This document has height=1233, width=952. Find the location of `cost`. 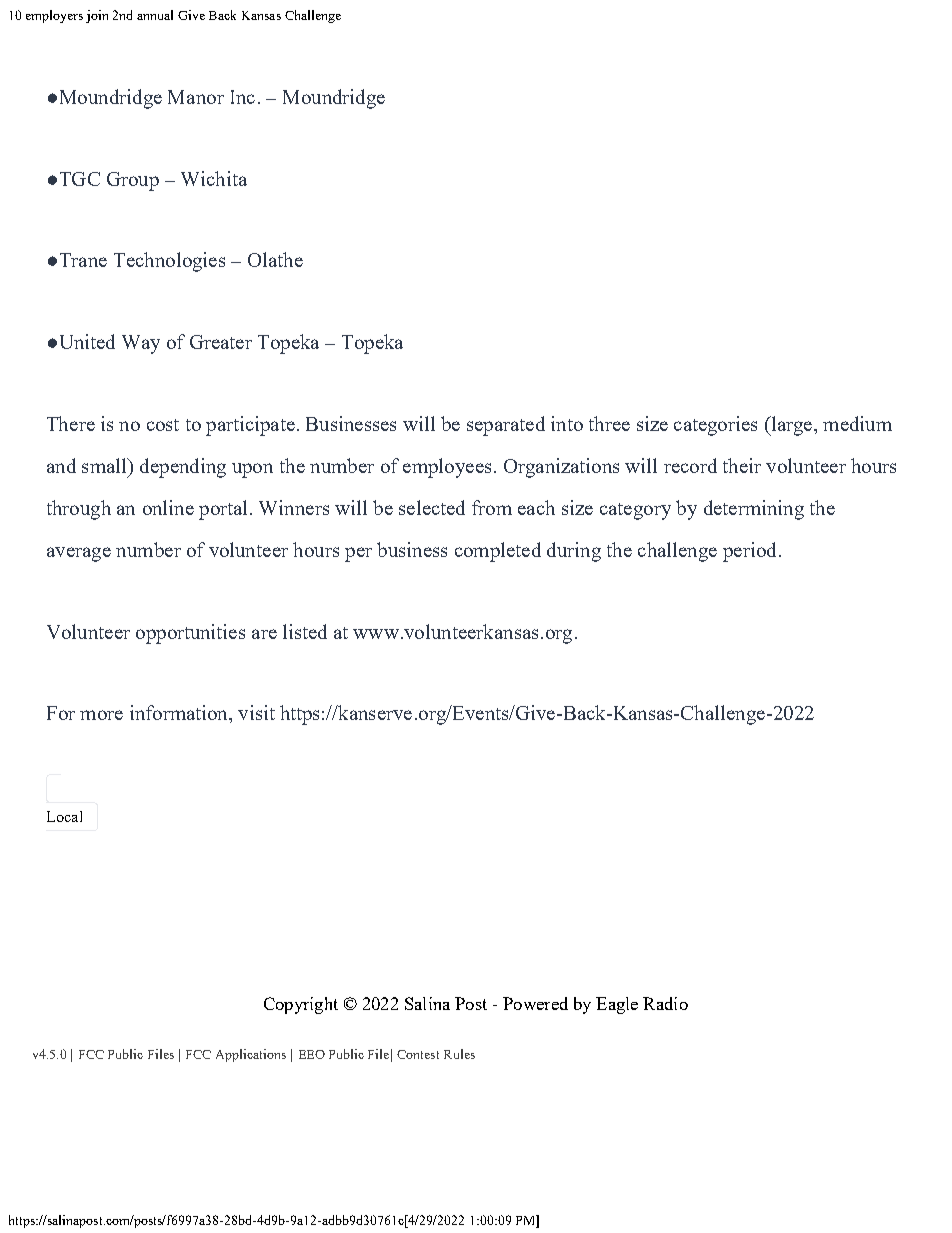

cost is located at coordinates (163, 425).
